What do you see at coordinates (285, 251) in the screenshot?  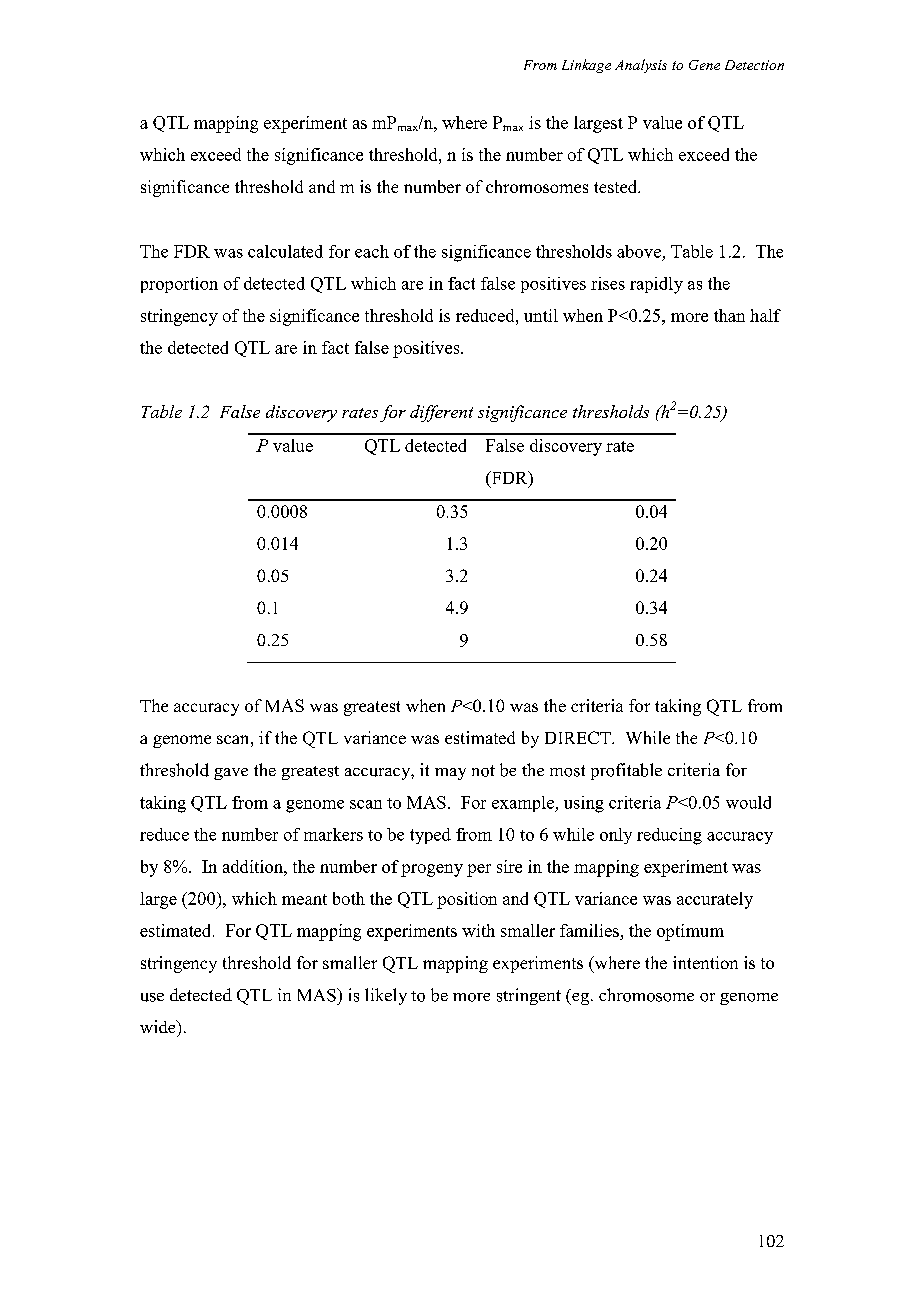 I see `calculated` at bounding box center [285, 251].
